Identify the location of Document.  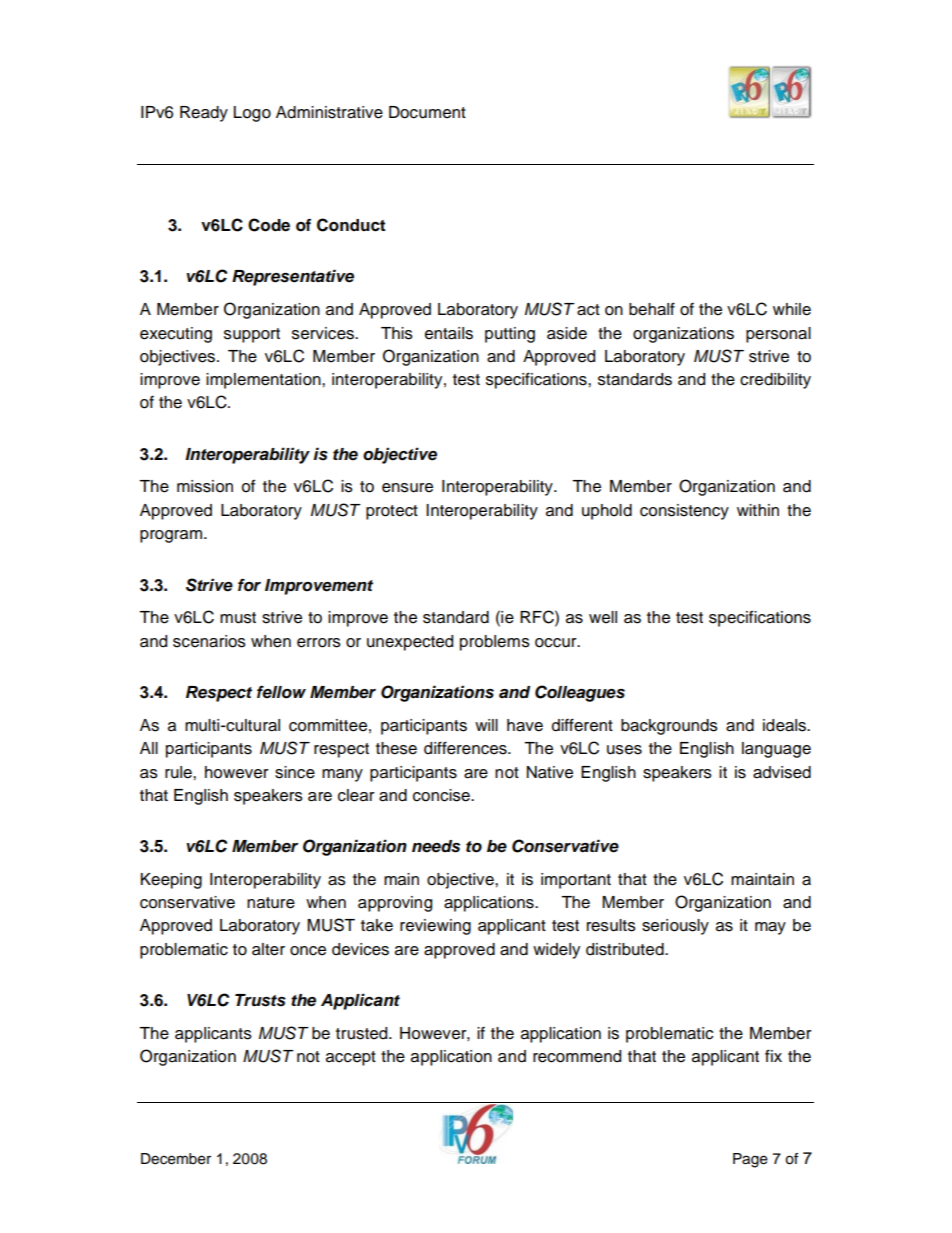
(427, 112).
